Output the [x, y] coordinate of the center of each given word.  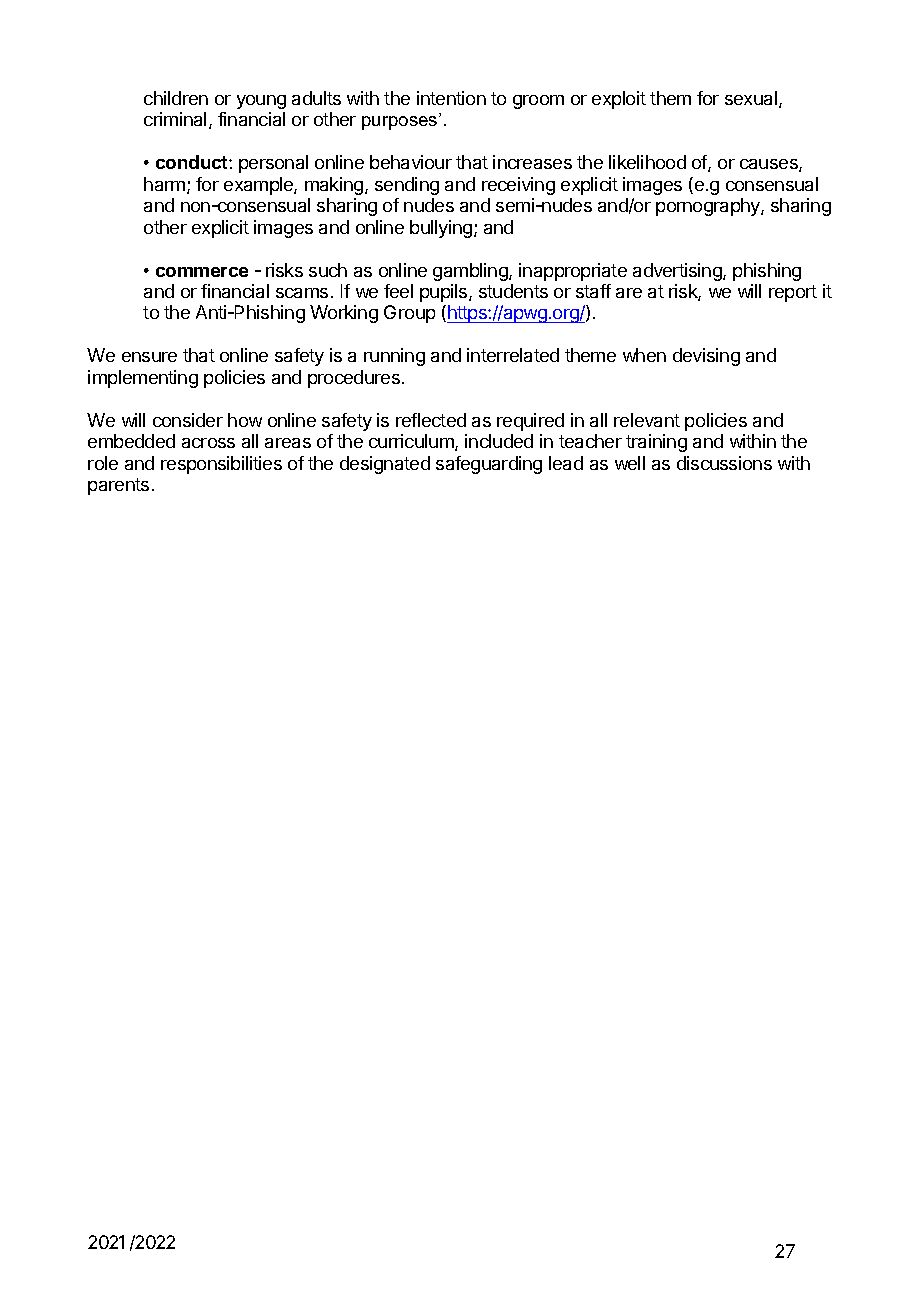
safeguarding [489, 465]
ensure [149, 357]
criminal [175, 119]
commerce [202, 272]
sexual [751, 98]
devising [706, 357]
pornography [709, 207]
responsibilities [221, 465]
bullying [441, 229]
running [394, 357]
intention [451, 98]
